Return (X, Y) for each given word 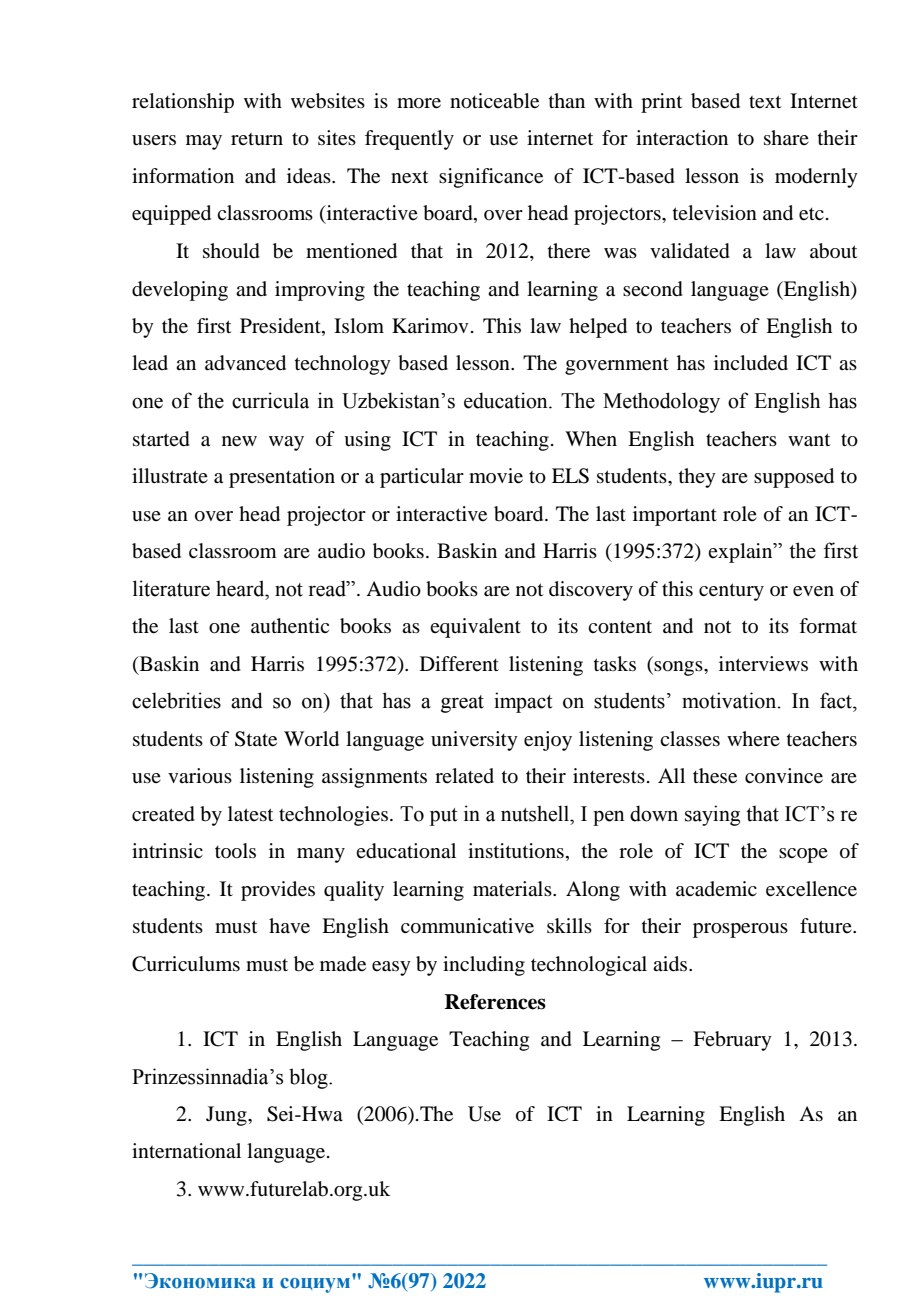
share (786, 137)
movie (496, 476)
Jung (227, 1116)
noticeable (494, 101)
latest (250, 814)
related (464, 776)
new (239, 441)
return (257, 139)
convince (784, 776)
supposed (794, 478)
